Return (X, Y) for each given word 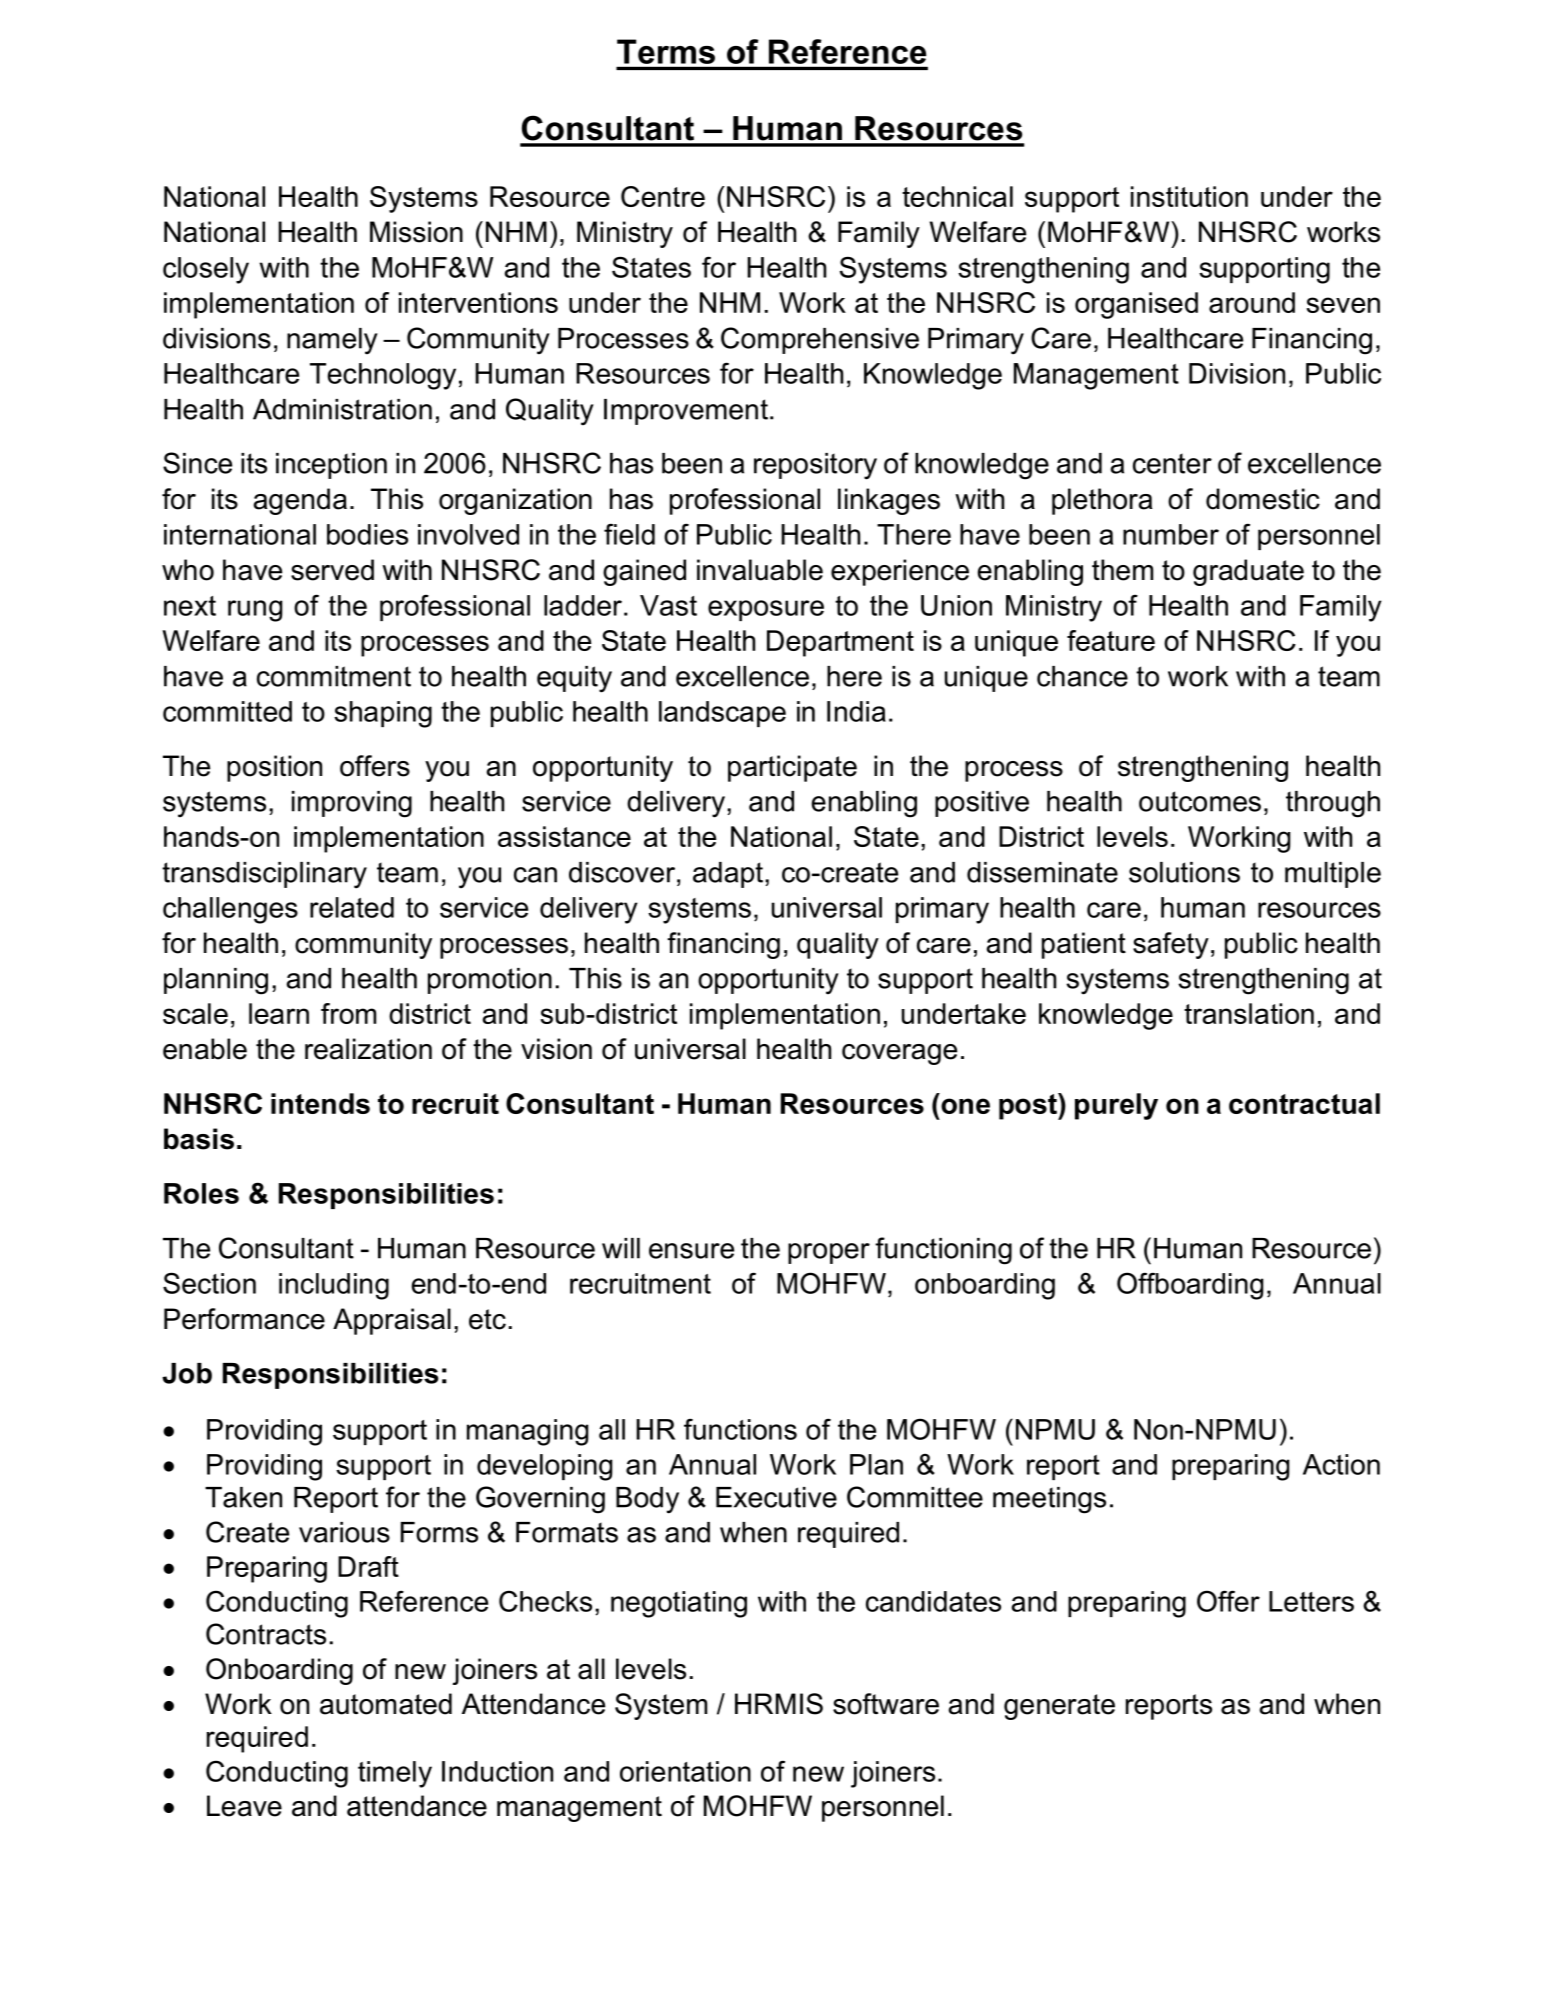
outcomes (1200, 801)
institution (1189, 196)
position (274, 768)
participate (792, 768)
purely (1116, 1106)
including (334, 1286)
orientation (685, 1771)
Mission (416, 232)
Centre (663, 196)
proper (829, 1253)
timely (395, 1774)
